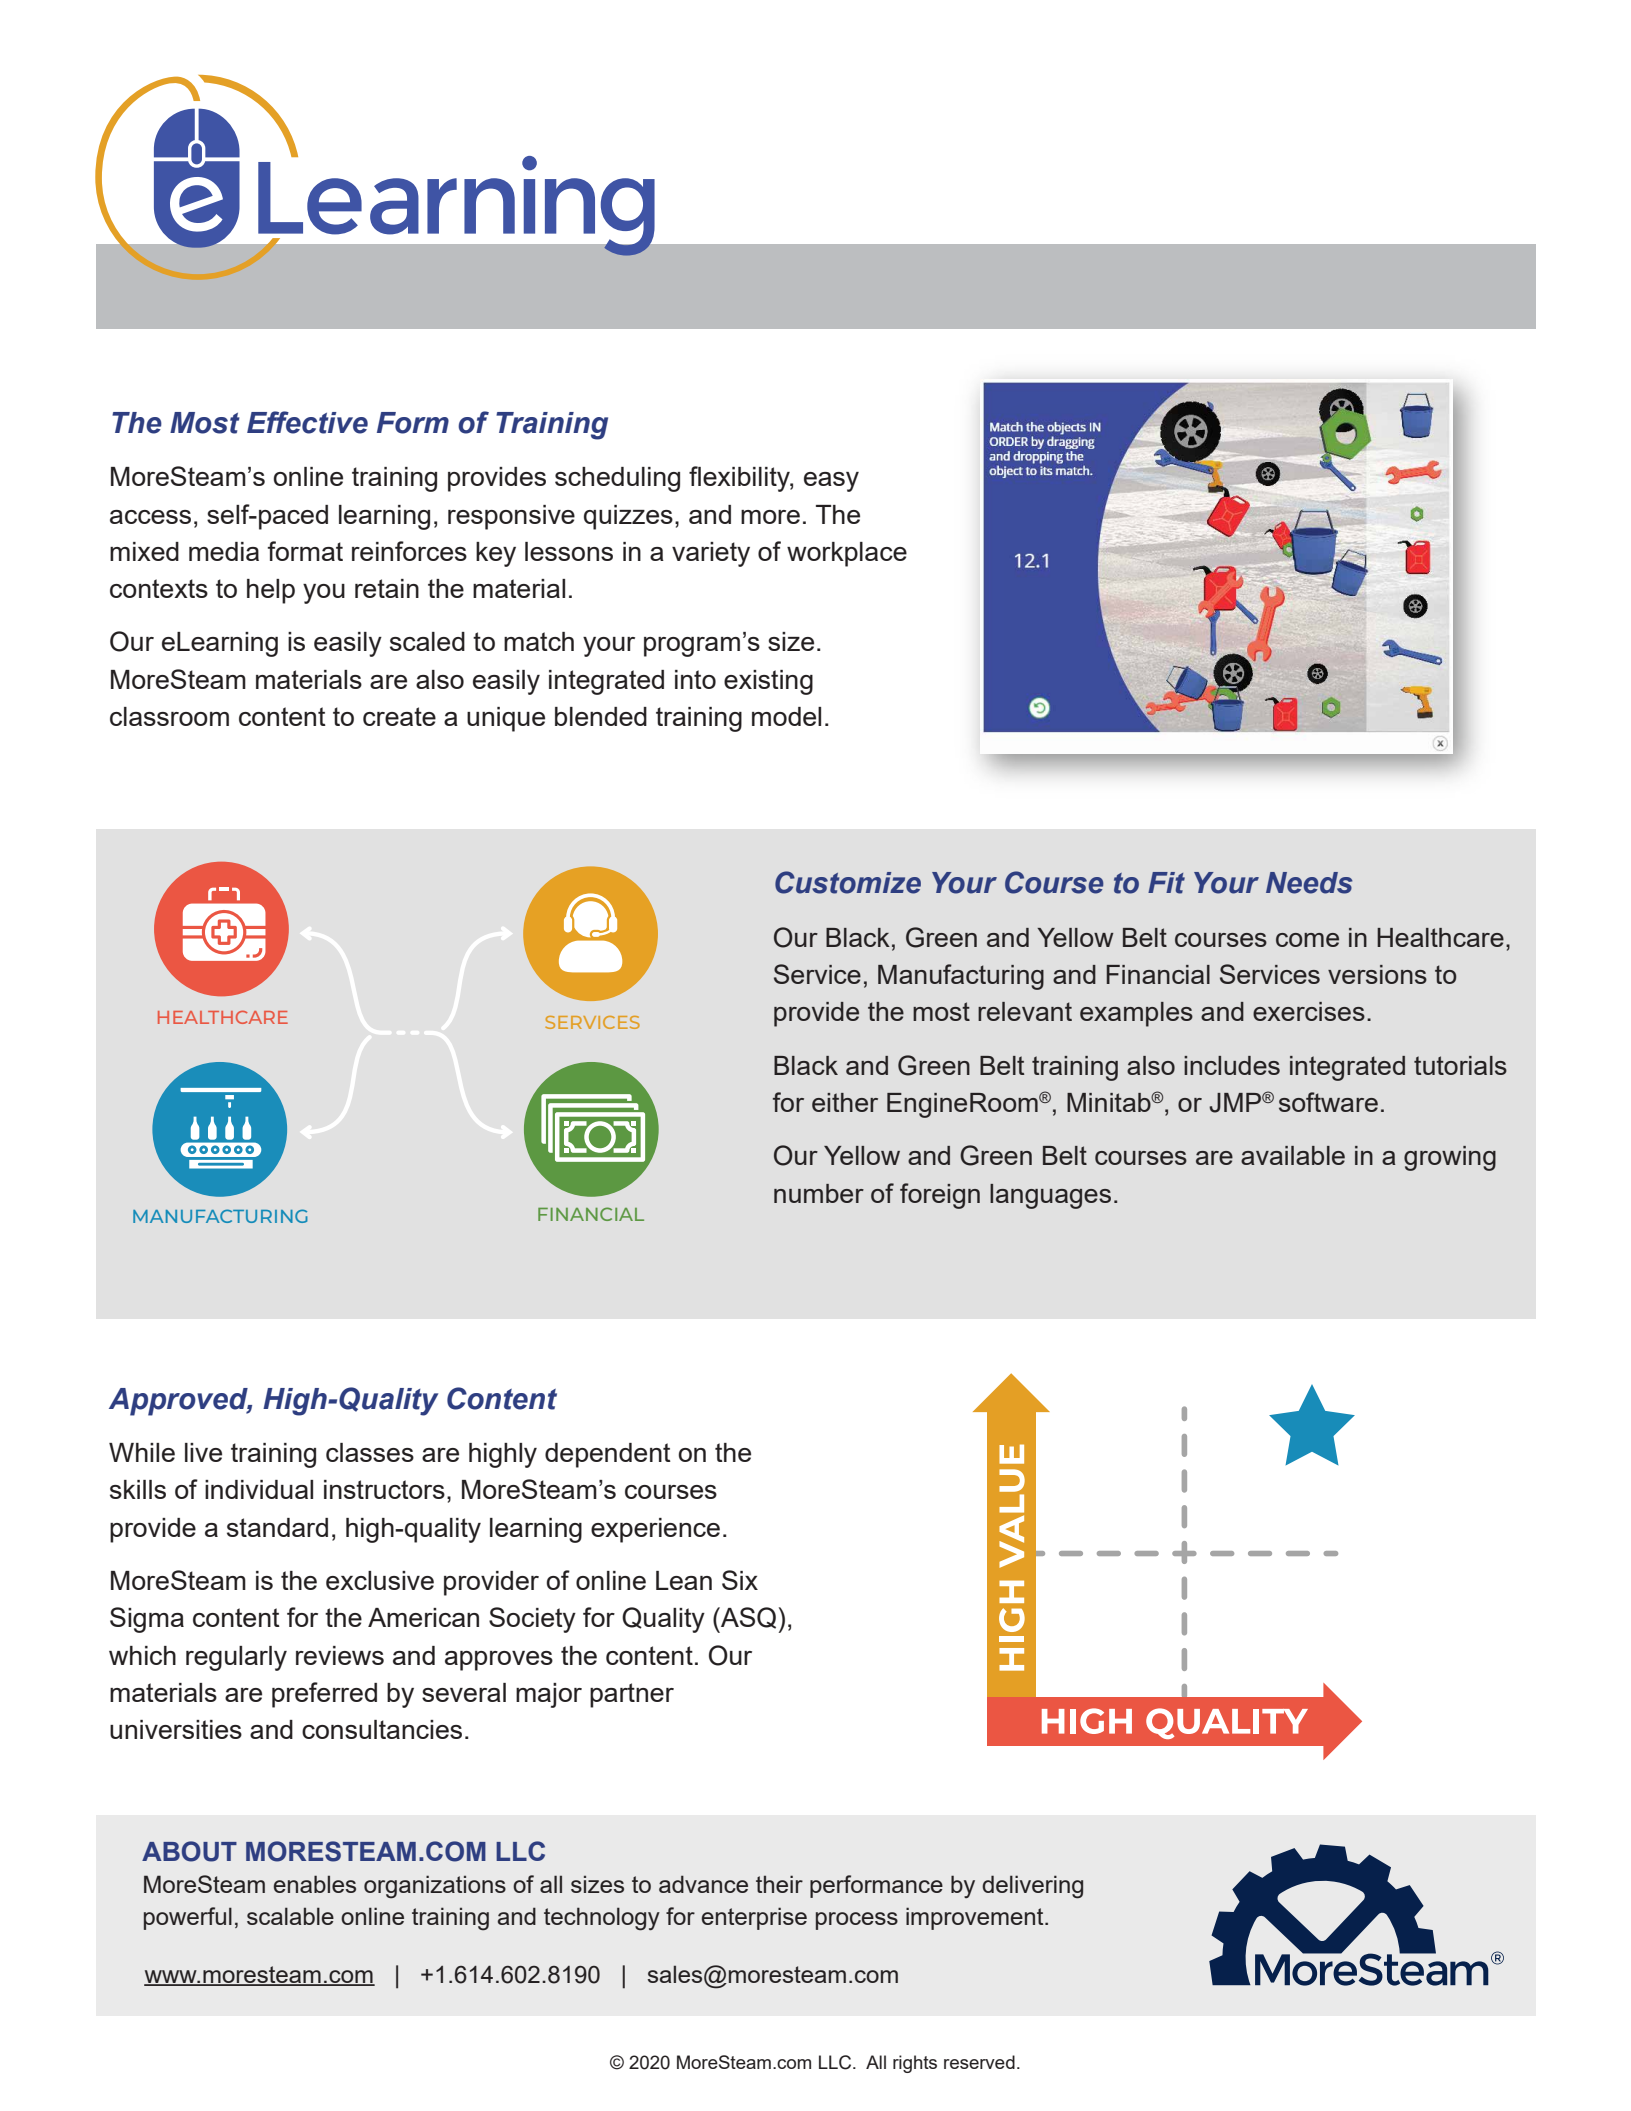 This image has width=1631, height=2111. I want to click on easy, so click(831, 482).
